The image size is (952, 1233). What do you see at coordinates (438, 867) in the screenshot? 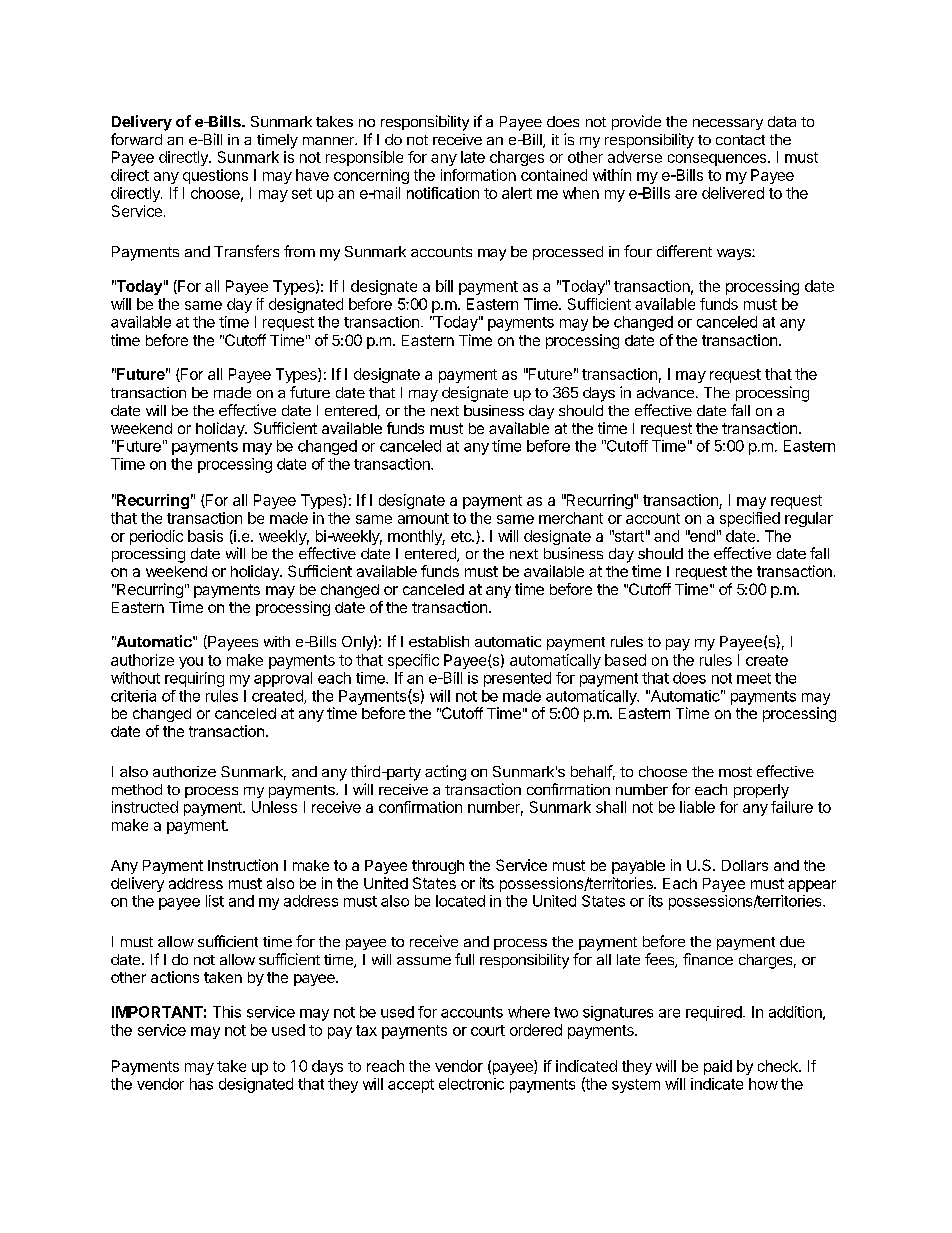
I see `through` at bounding box center [438, 867].
